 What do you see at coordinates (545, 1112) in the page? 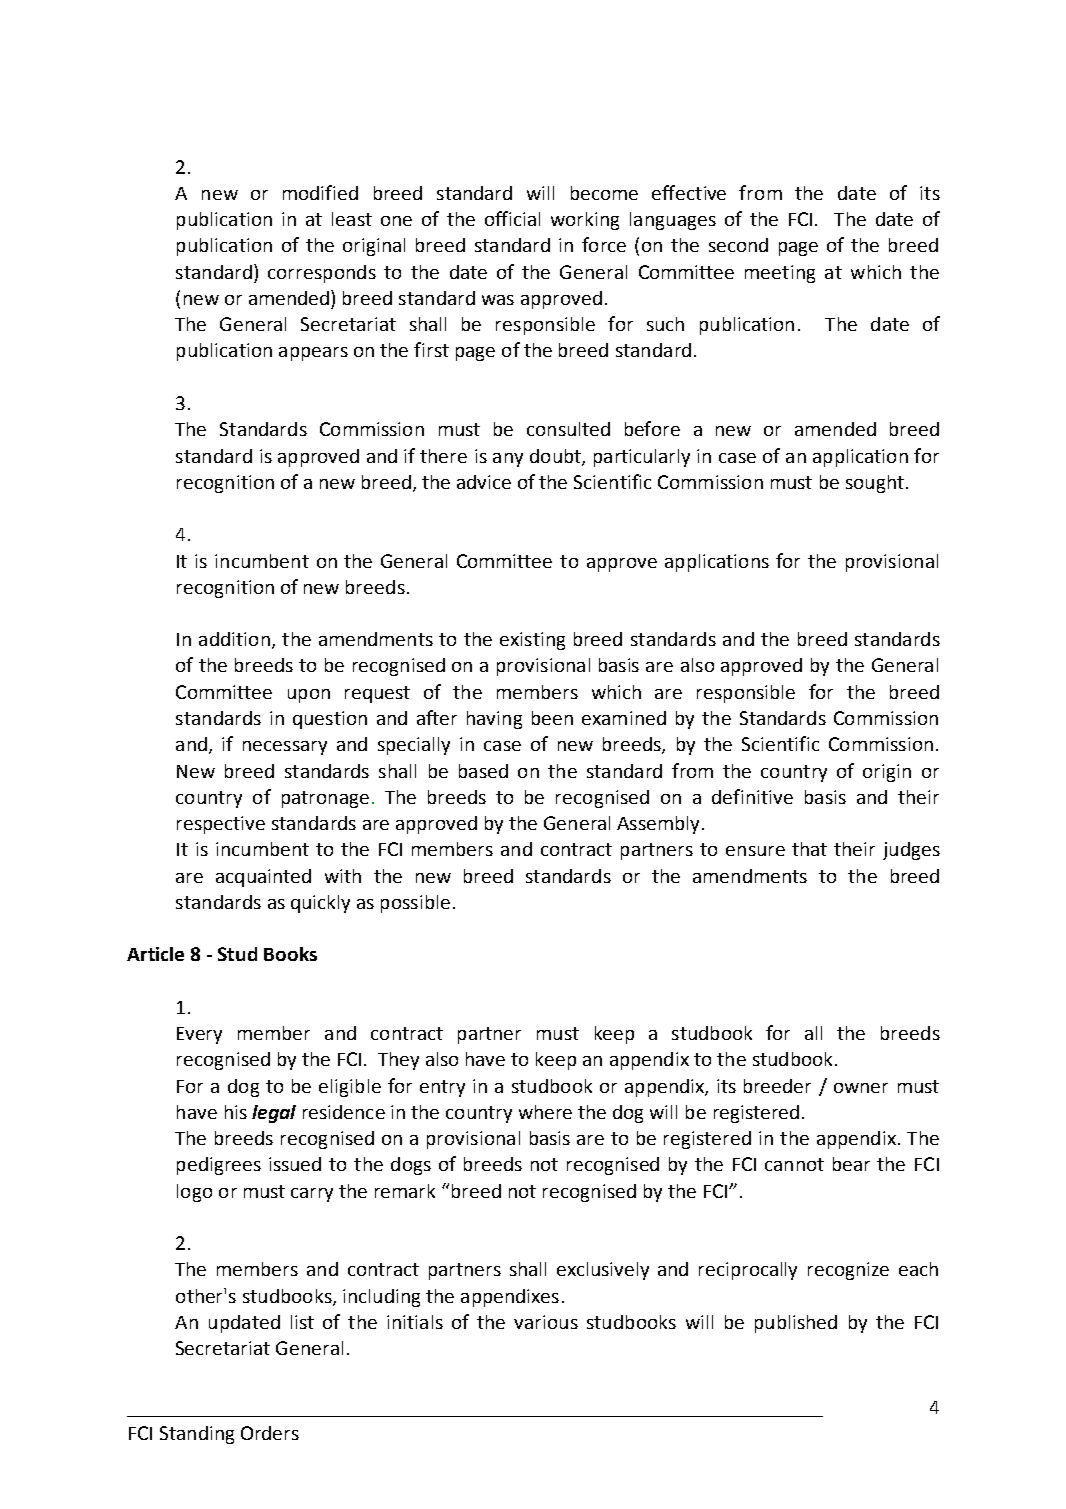
I see `where` at bounding box center [545, 1112].
